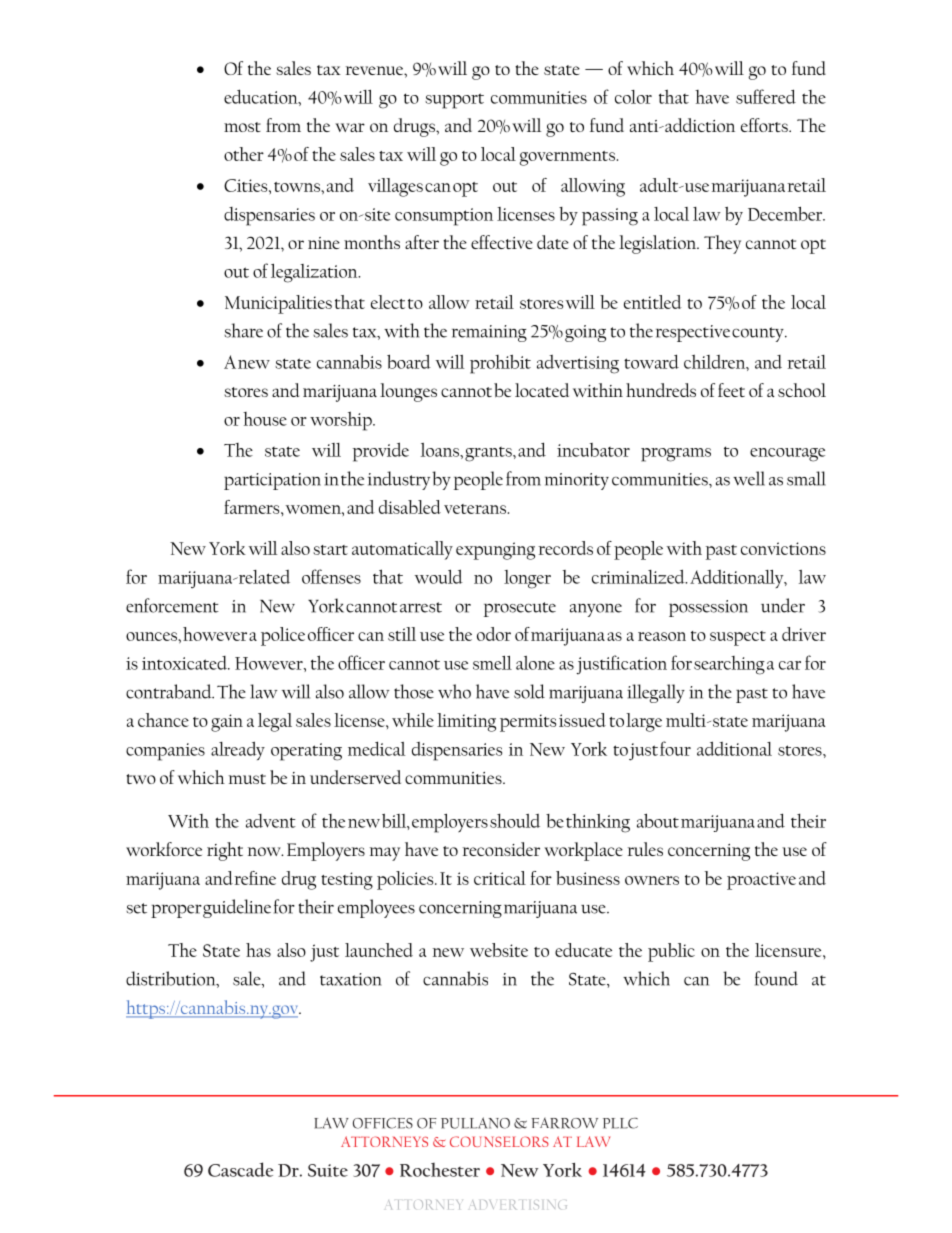  What do you see at coordinates (242, 127) in the page?
I see `most` at bounding box center [242, 127].
